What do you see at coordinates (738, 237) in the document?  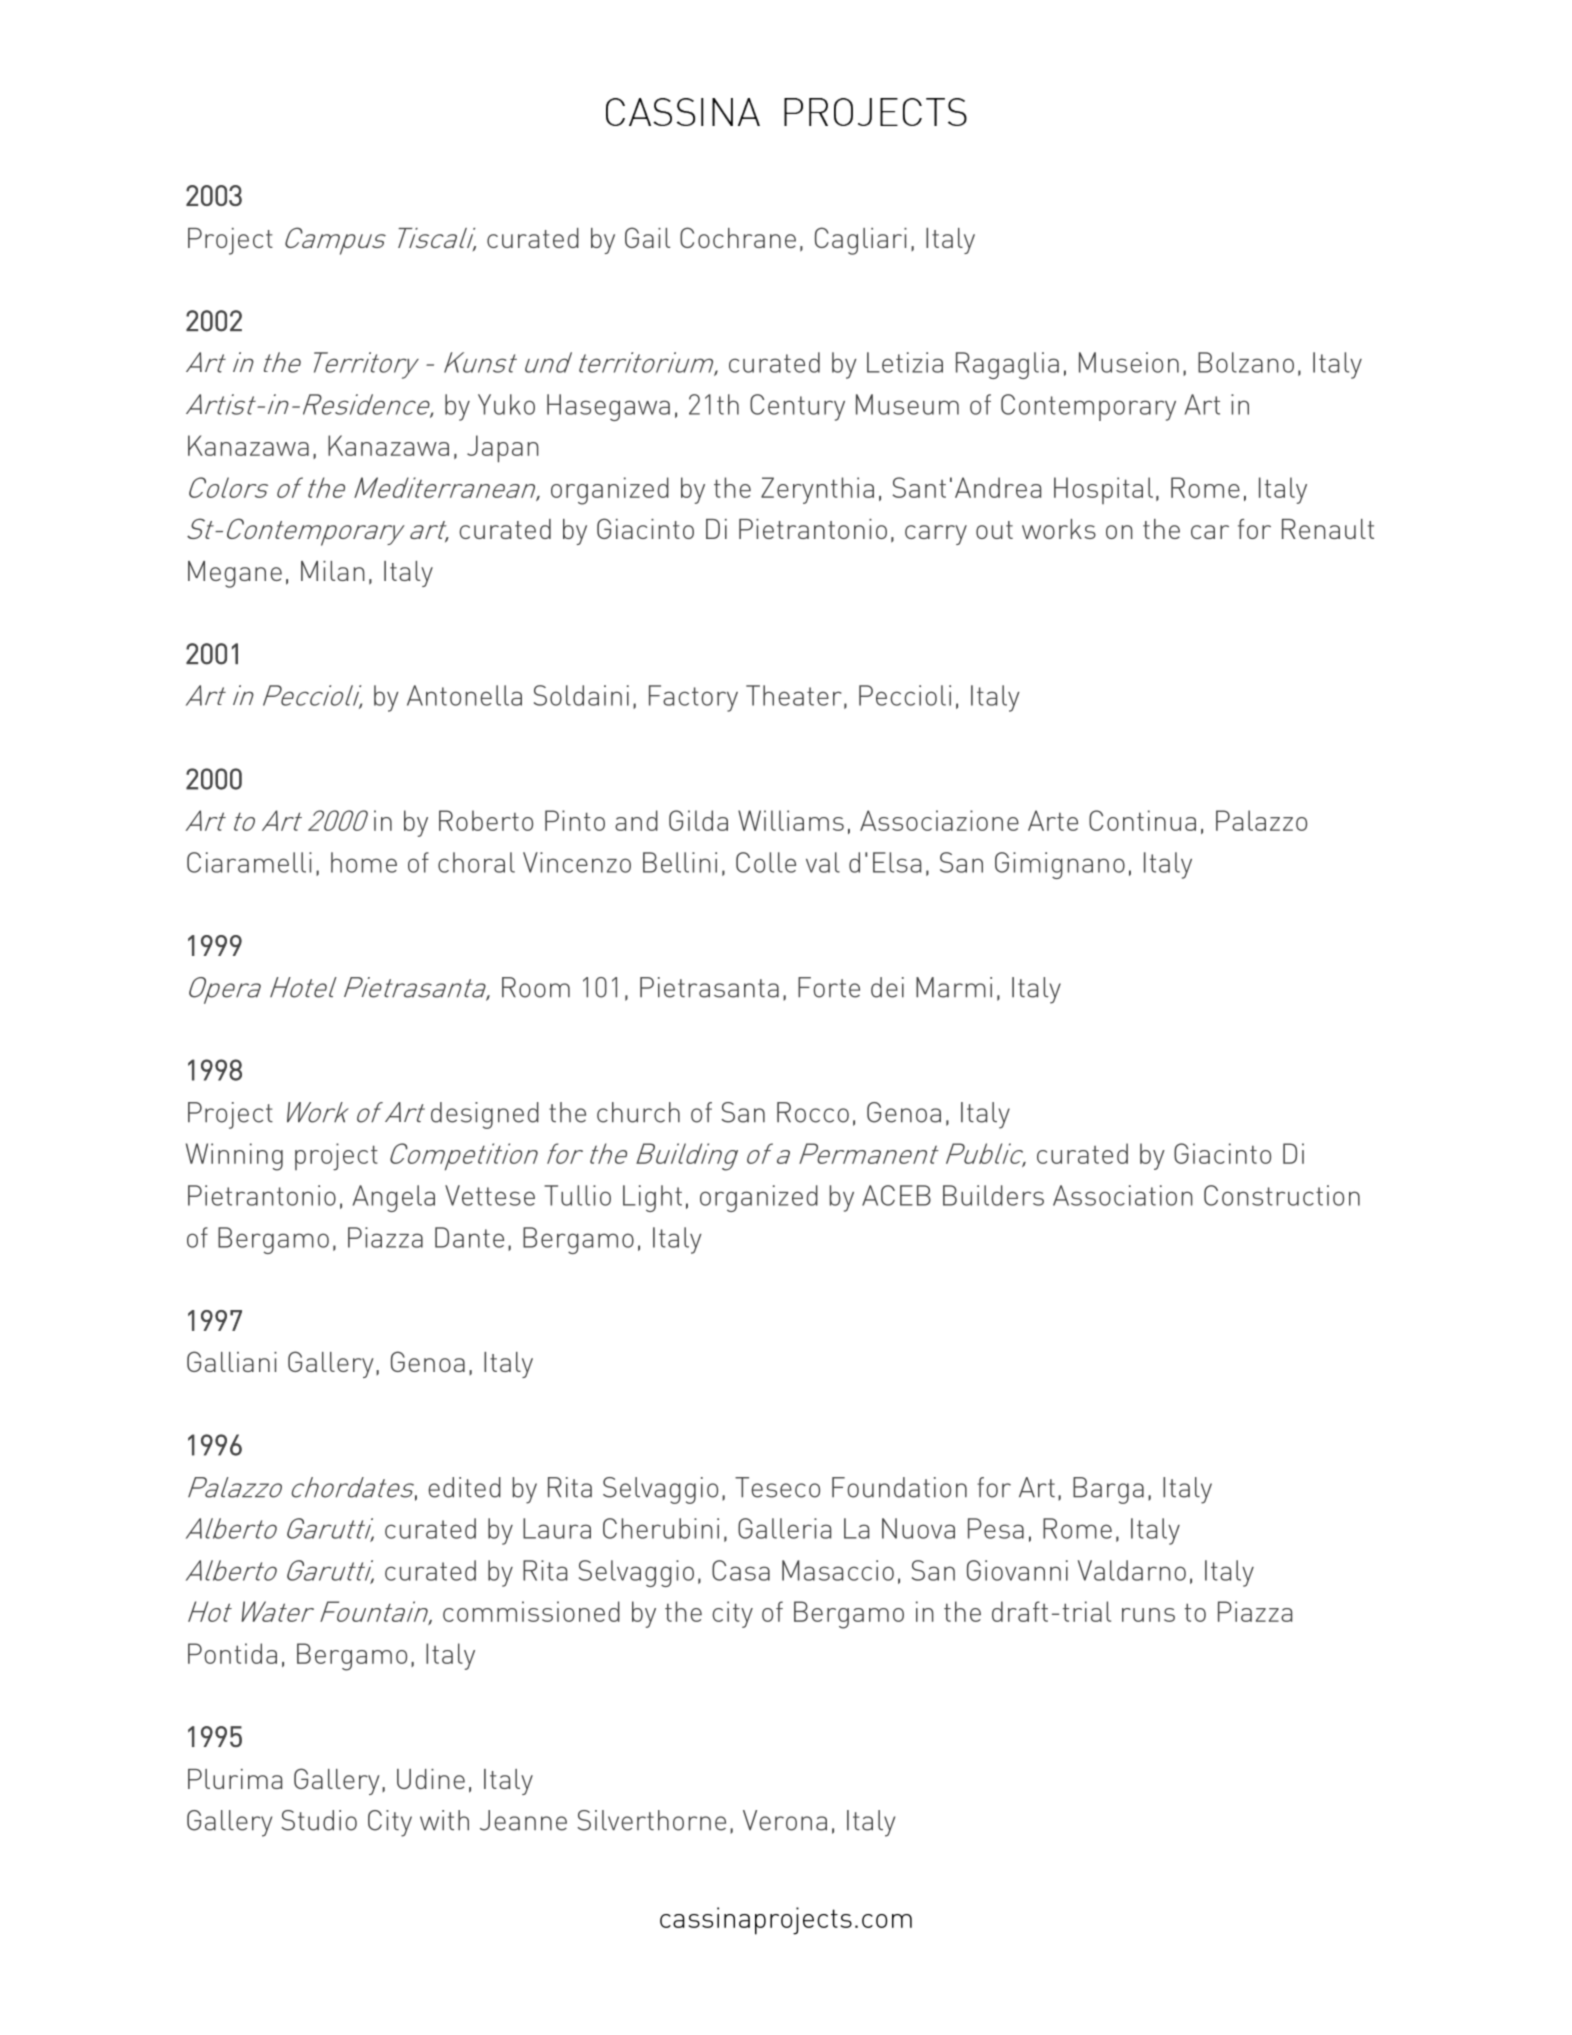 I see `Cochrane` at bounding box center [738, 237].
